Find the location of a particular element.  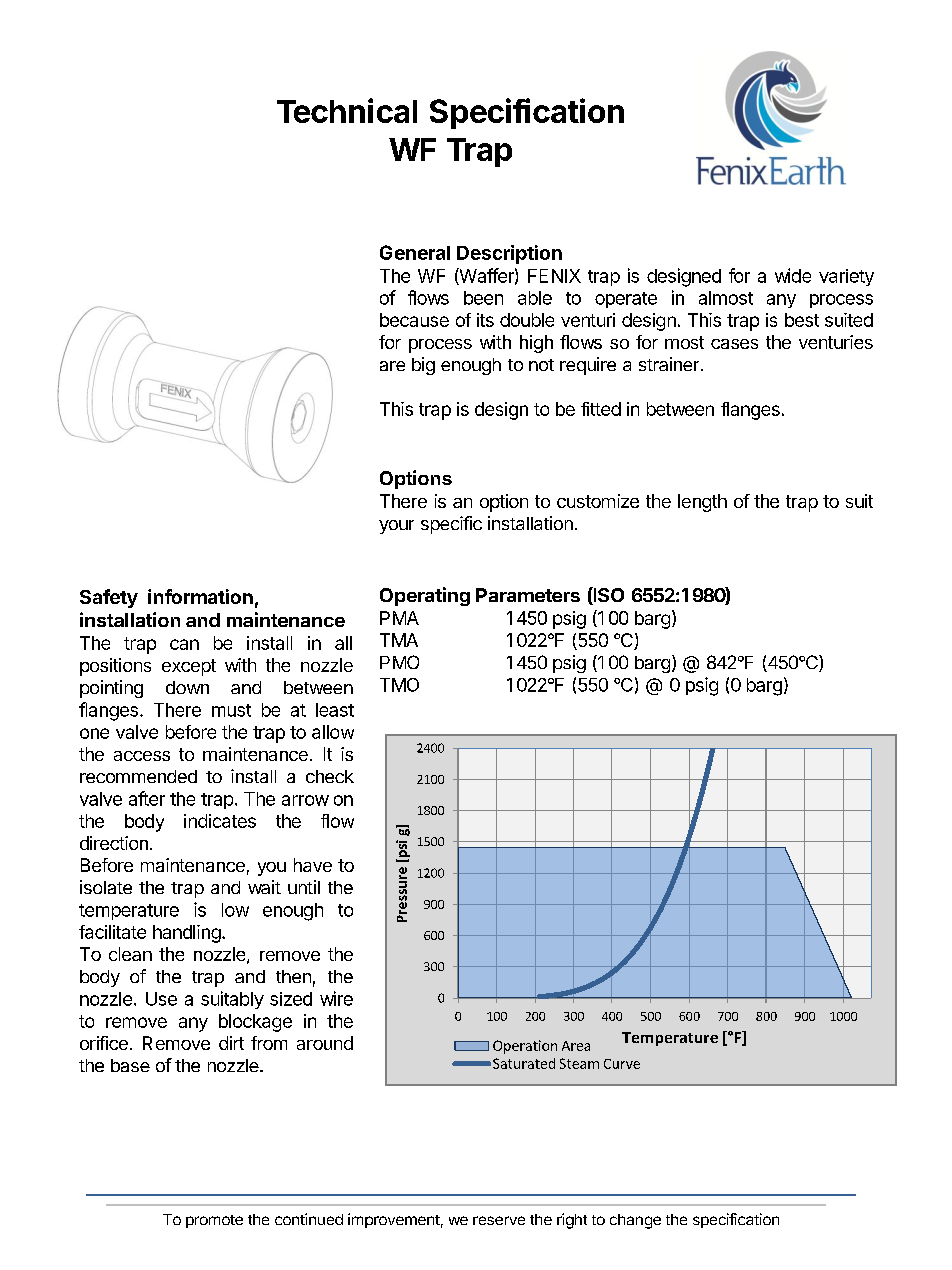

promote is located at coordinates (214, 1221).
